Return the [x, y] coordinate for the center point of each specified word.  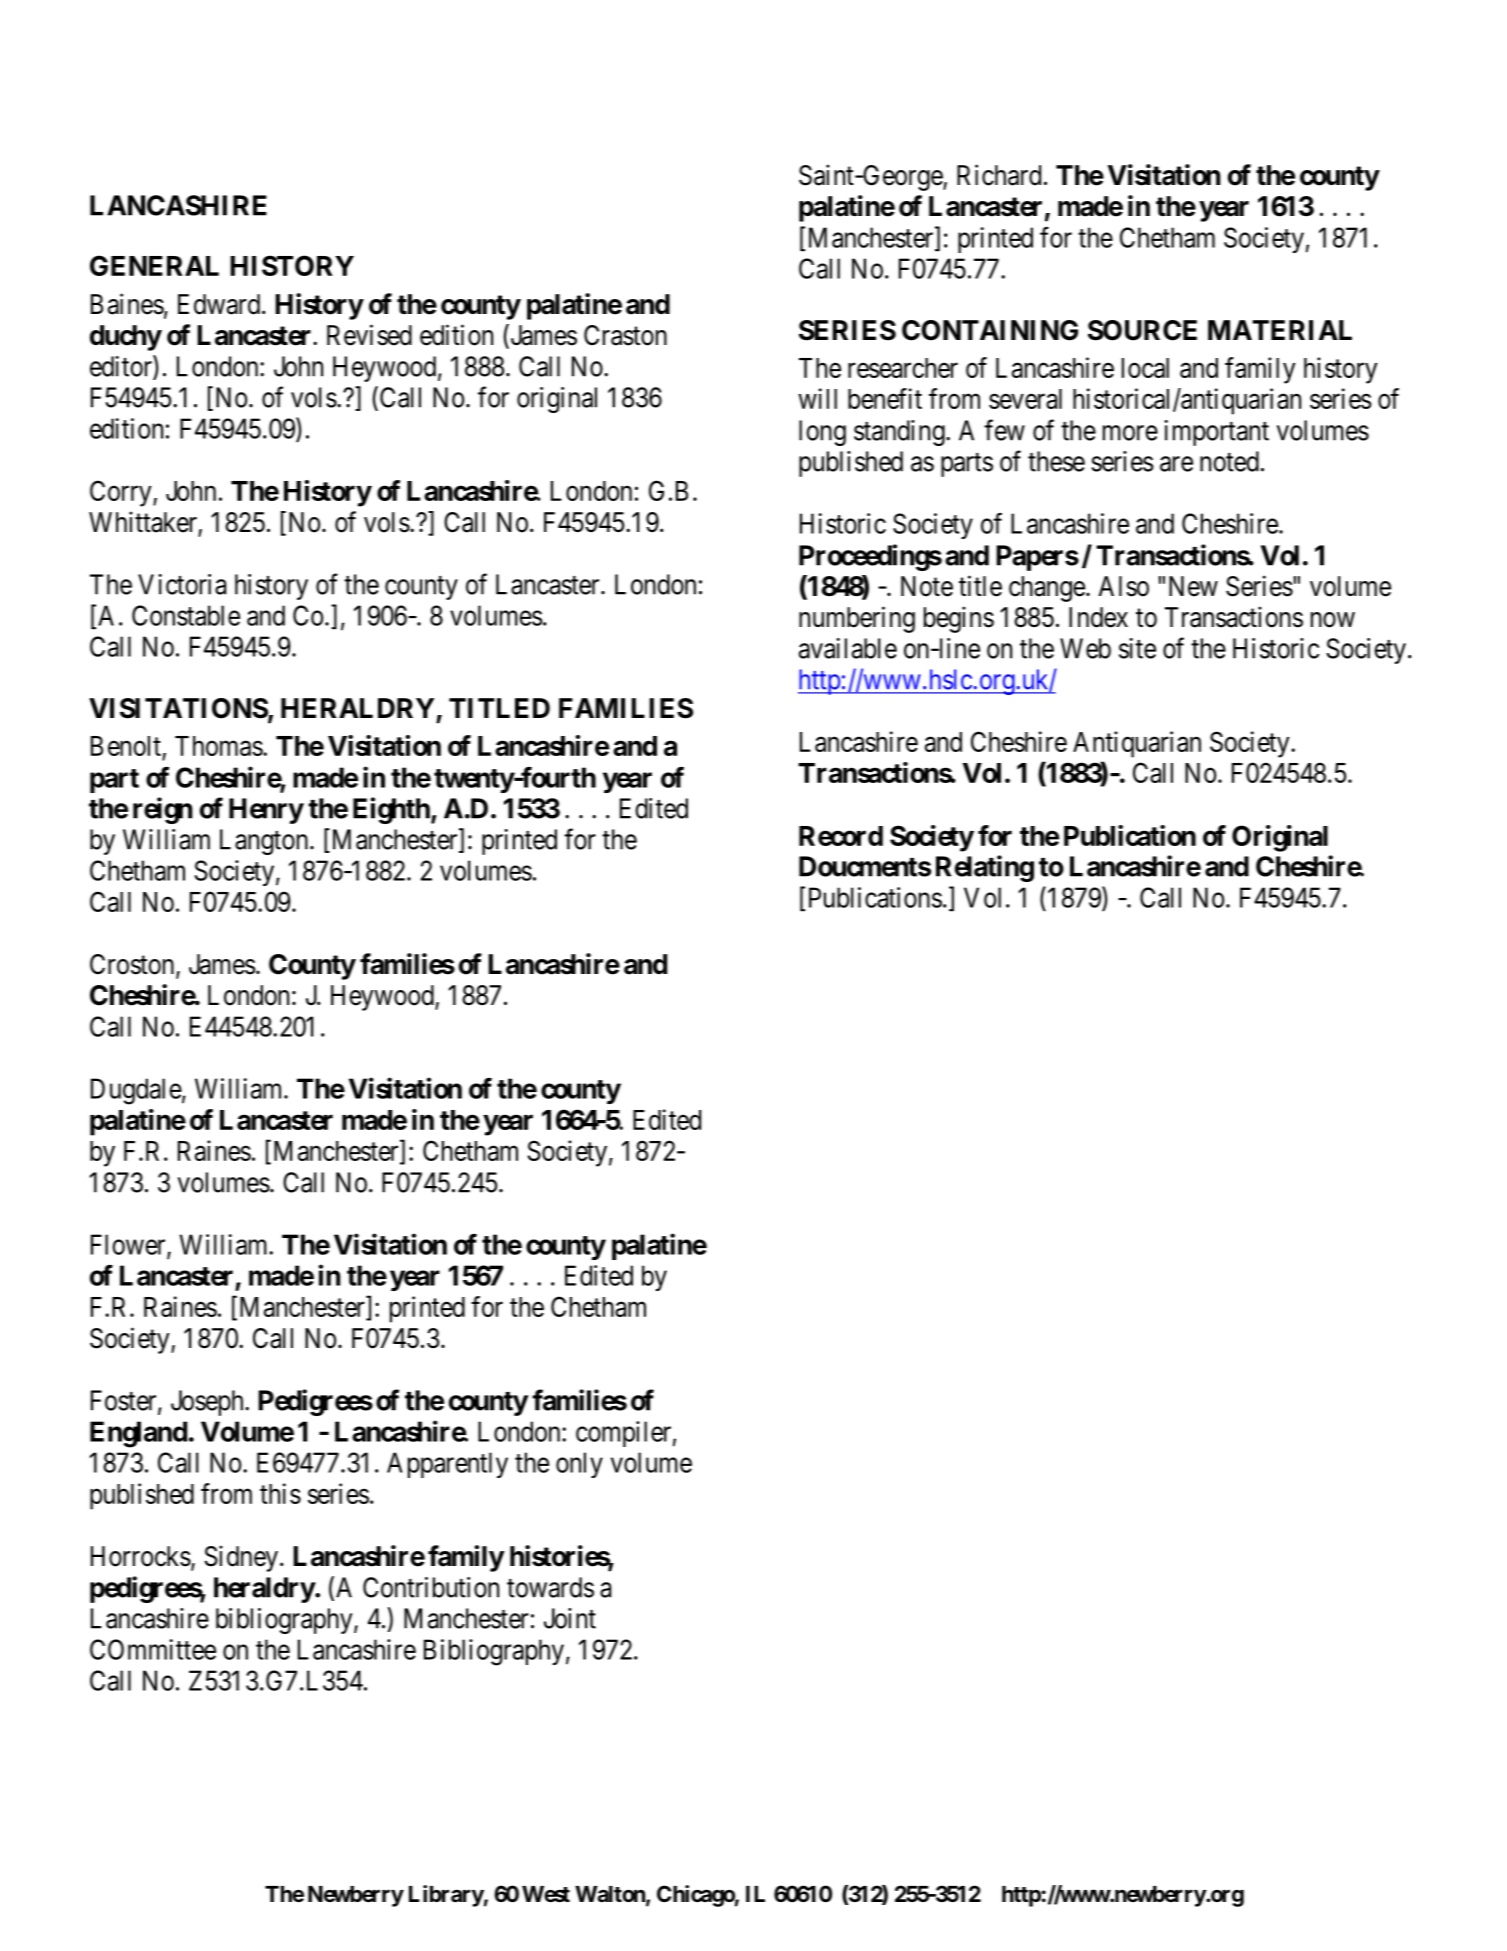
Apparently [447, 1465]
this [280, 1493]
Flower [129, 1245]
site [1137, 648]
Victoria [182, 584]
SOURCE [1142, 330]
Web [1085, 648]
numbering [857, 619]
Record [841, 836]
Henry [266, 811]
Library [446, 1896]
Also [1123, 586]
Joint [570, 1618]
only [579, 1465]
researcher [903, 368]
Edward [220, 304]
